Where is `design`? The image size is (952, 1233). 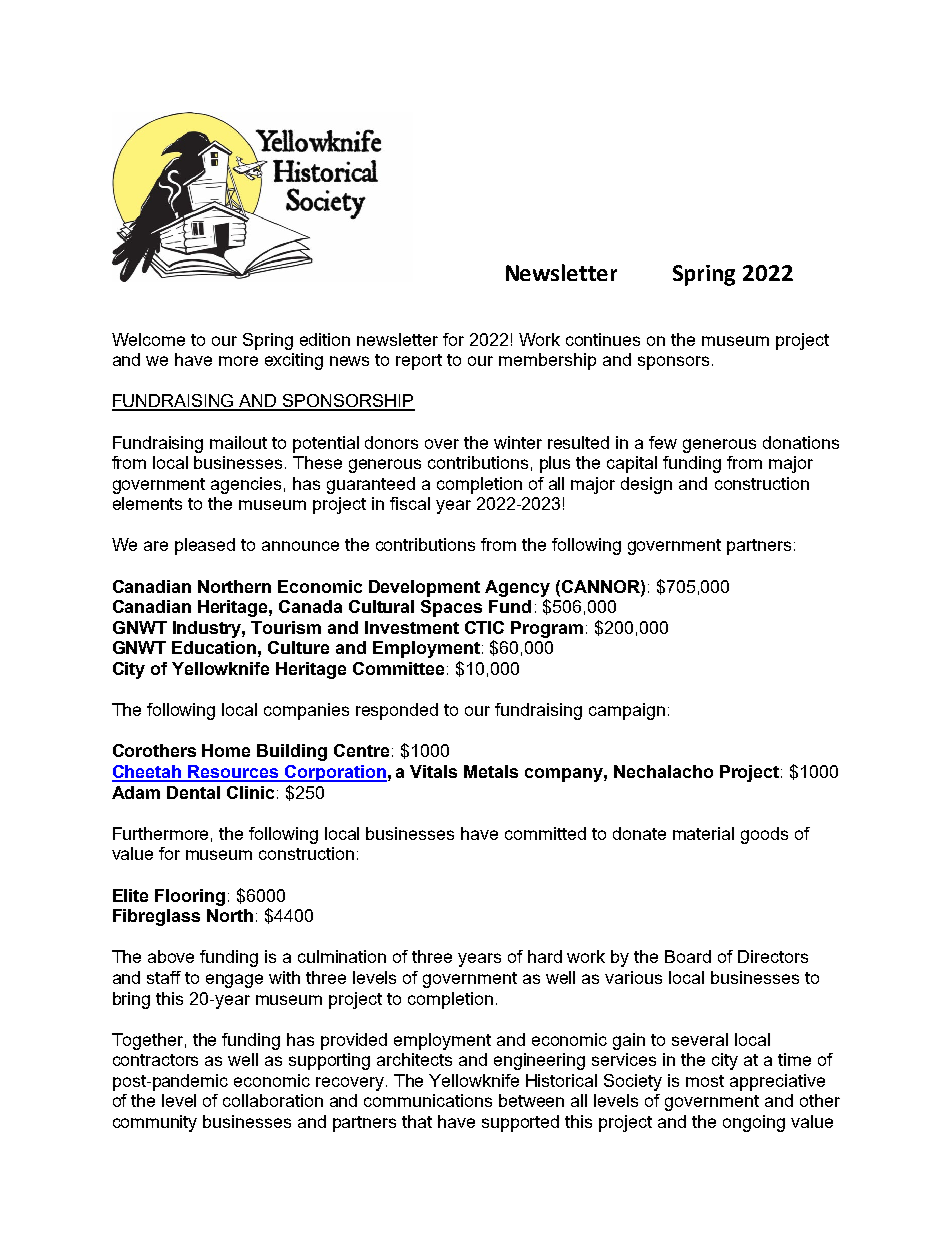
design is located at coordinates (646, 485).
